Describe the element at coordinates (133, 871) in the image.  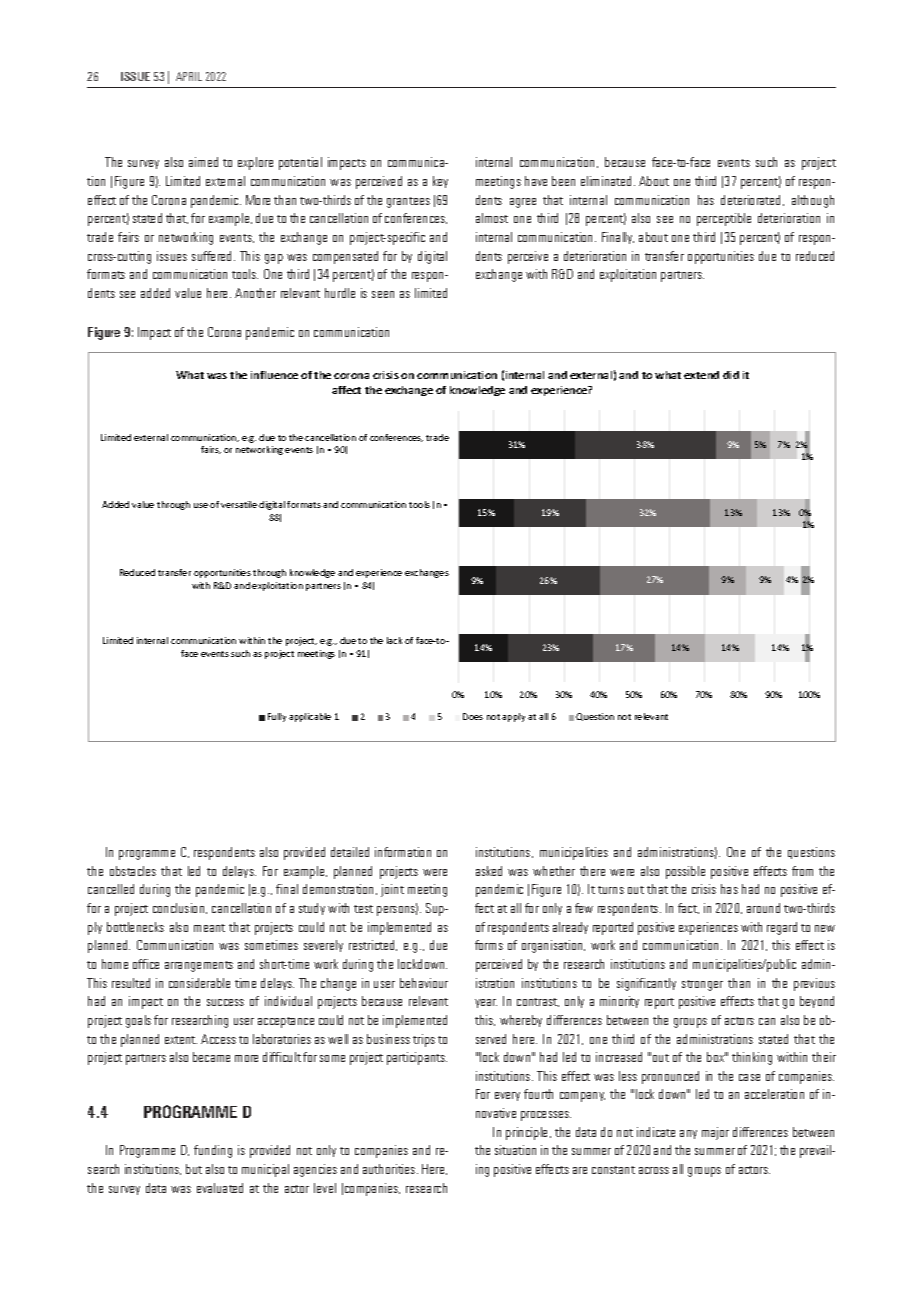
I see `obstacles` at that location.
